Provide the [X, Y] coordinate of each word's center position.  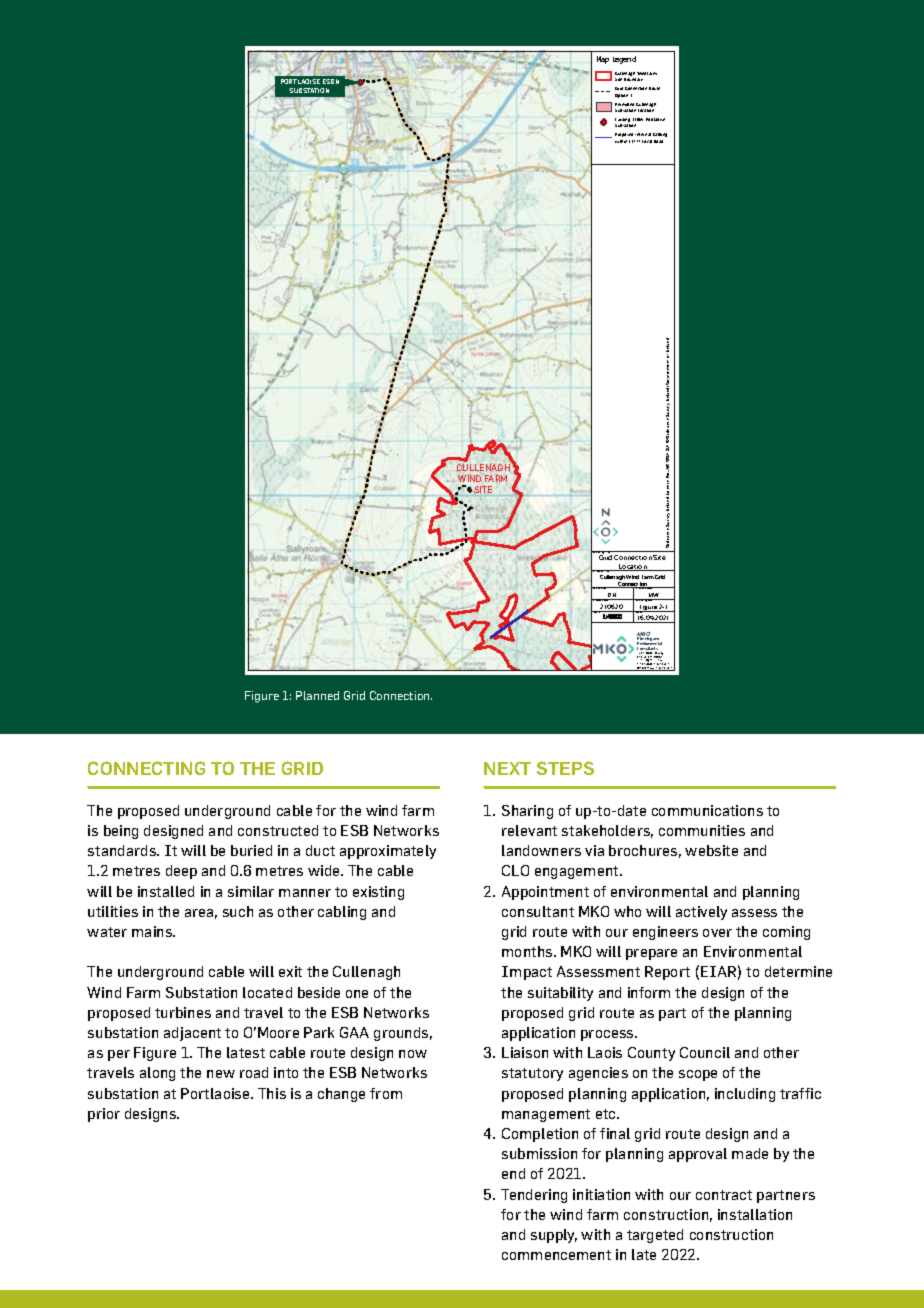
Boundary [633, 79]
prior [104, 1115]
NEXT [507, 768]
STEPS [565, 768]
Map [603, 60]
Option [621, 96]
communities [702, 830]
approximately [388, 852]
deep [181, 872]
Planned [317, 695]
